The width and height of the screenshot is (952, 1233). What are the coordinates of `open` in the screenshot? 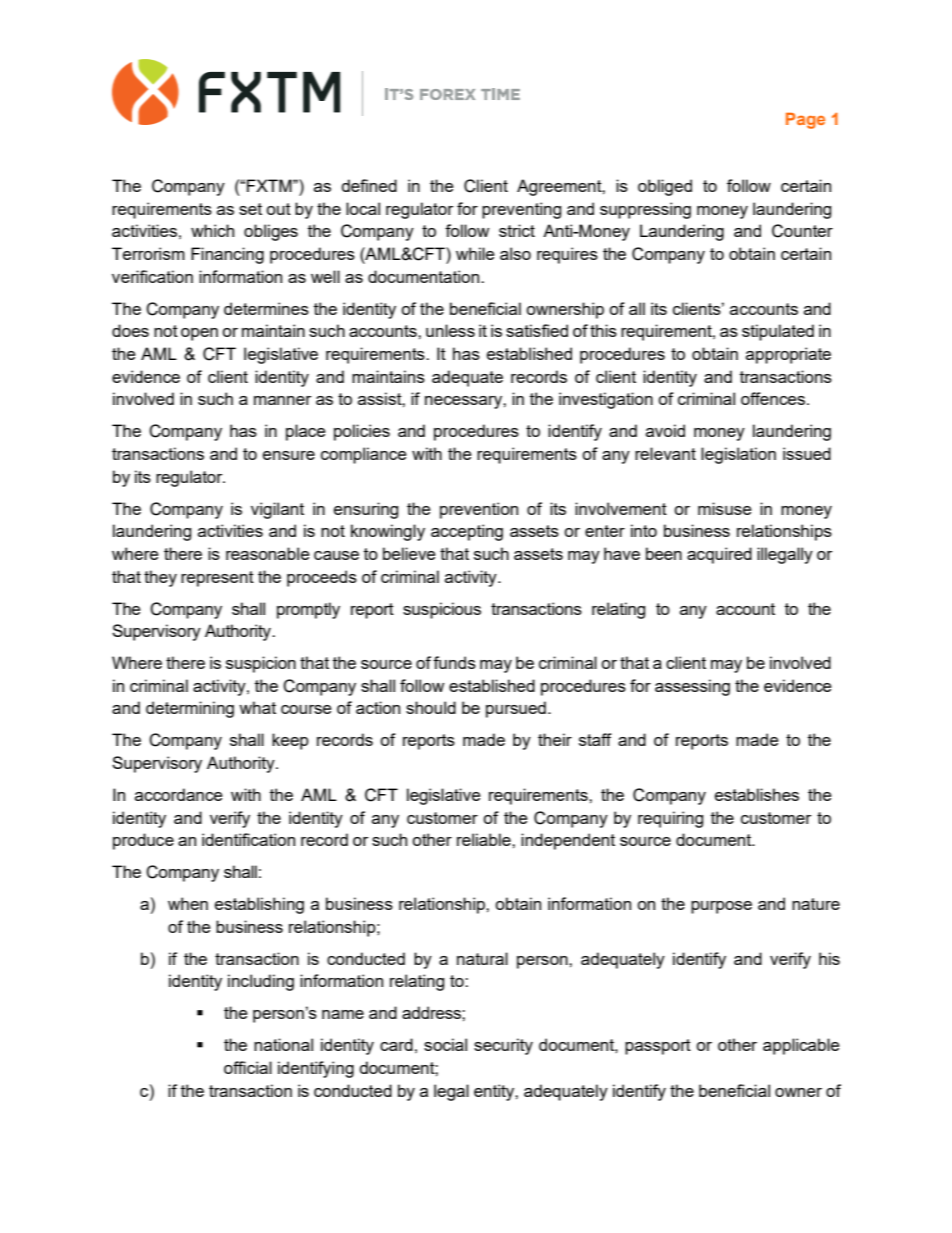 It's located at (199, 334).
